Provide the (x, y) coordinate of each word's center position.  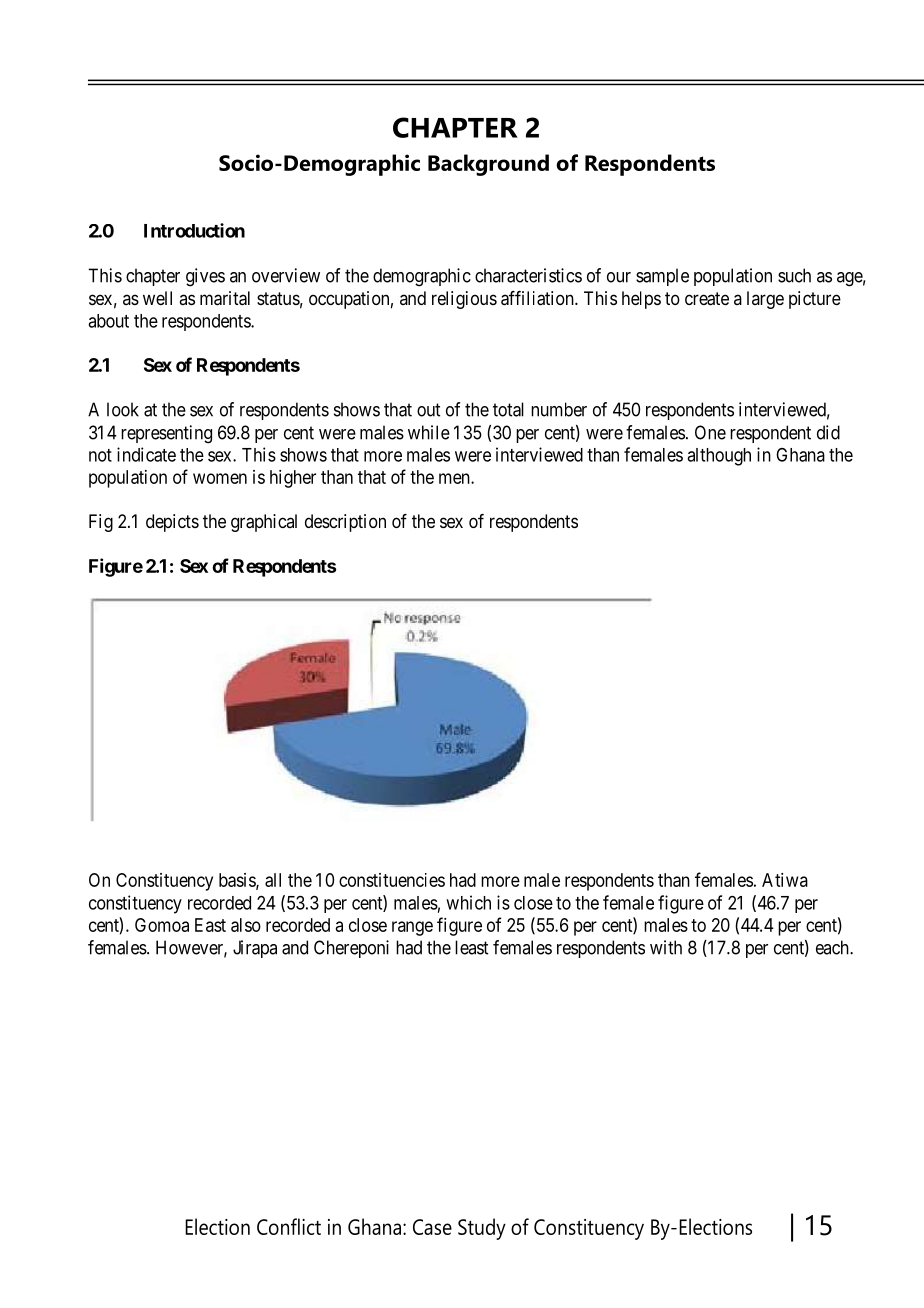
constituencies (392, 880)
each (833, 947)
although (719, 457)
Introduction (194, 230)
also (246, 925)
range (412, 928)
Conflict (289, 1226)
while (429, 432)
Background (488, 165)
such (794, 275)
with (666, 947)
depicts (172, 523)
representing (166, 434)
